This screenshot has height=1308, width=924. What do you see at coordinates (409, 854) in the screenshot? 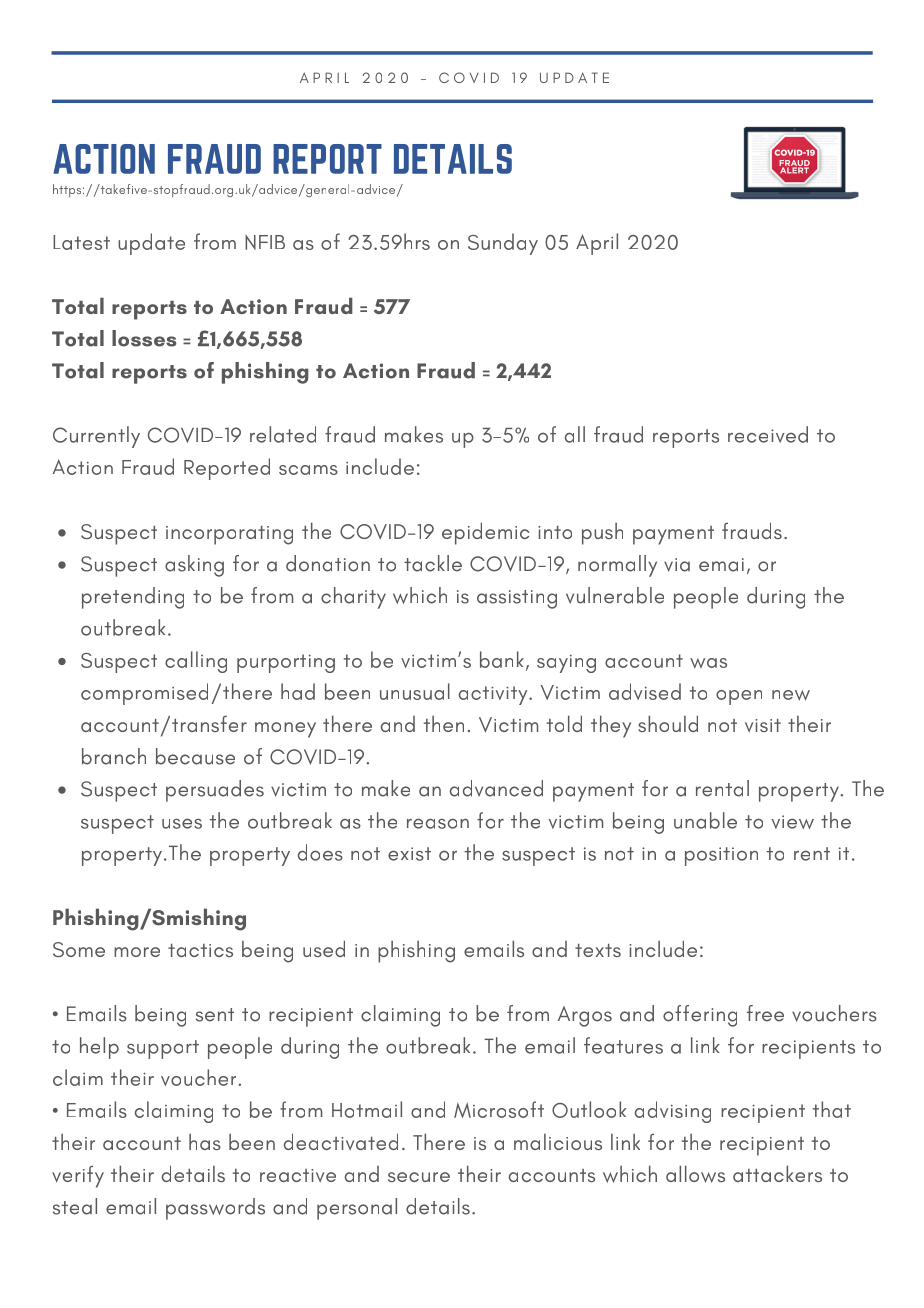
I see `exist` at bounding box center [409, 854].
